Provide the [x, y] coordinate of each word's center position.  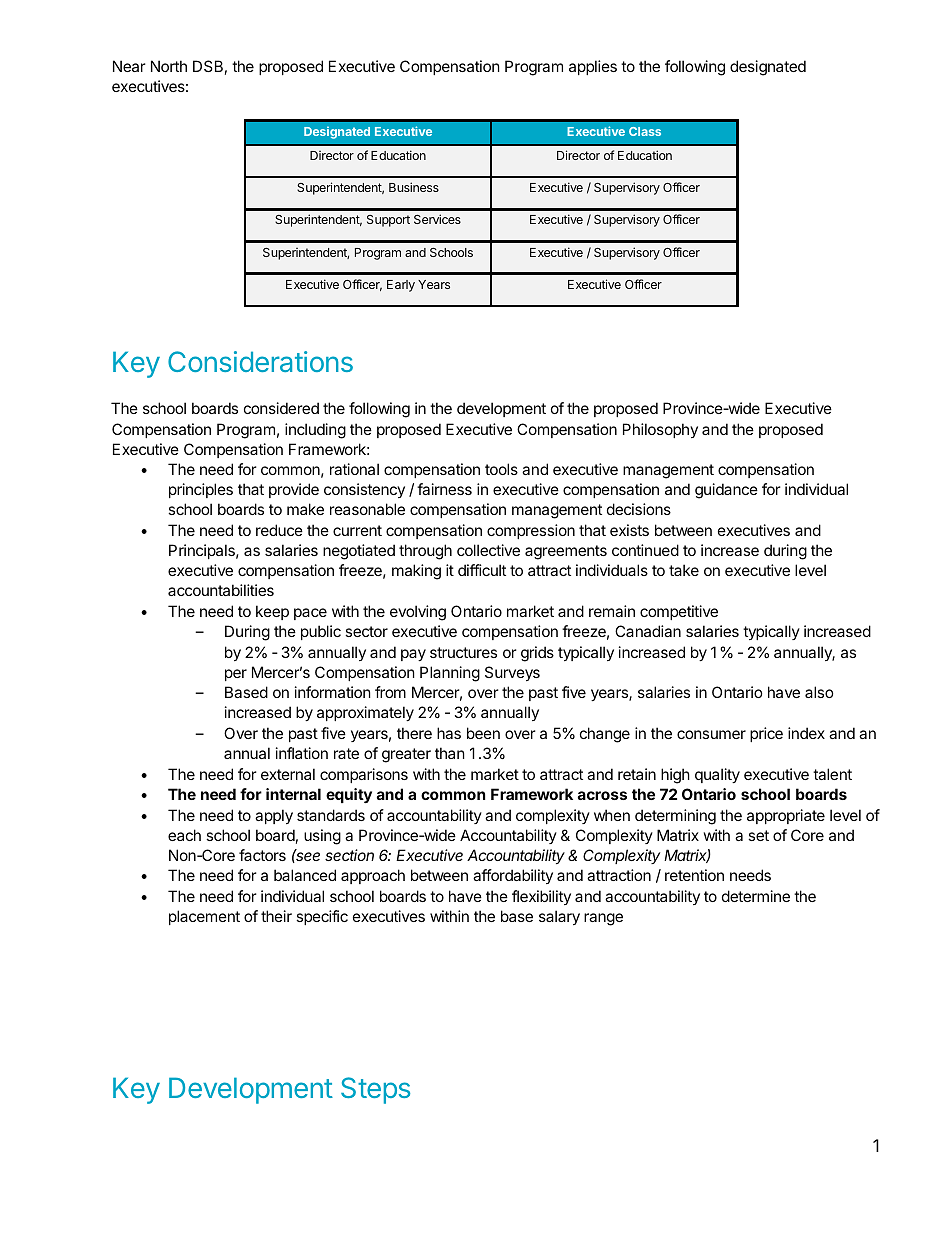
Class [645, 131]
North [169, 66]
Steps [375, 1090]
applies [593, 67]
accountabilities [221, 590]
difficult [482, 570]
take [684, 570]
